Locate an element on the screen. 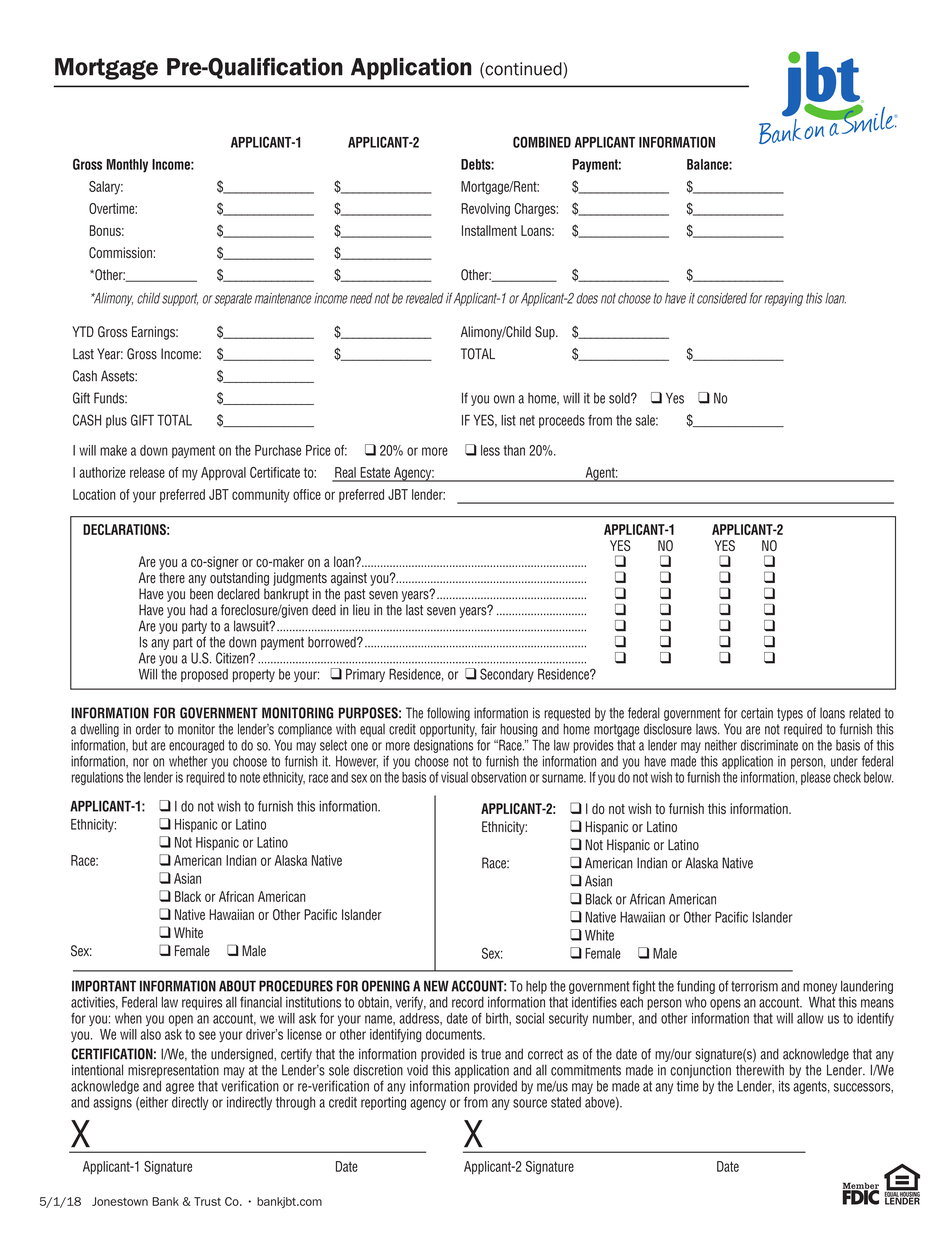 The image size is (952, 1233). release is located at coordinates (147, 472).
